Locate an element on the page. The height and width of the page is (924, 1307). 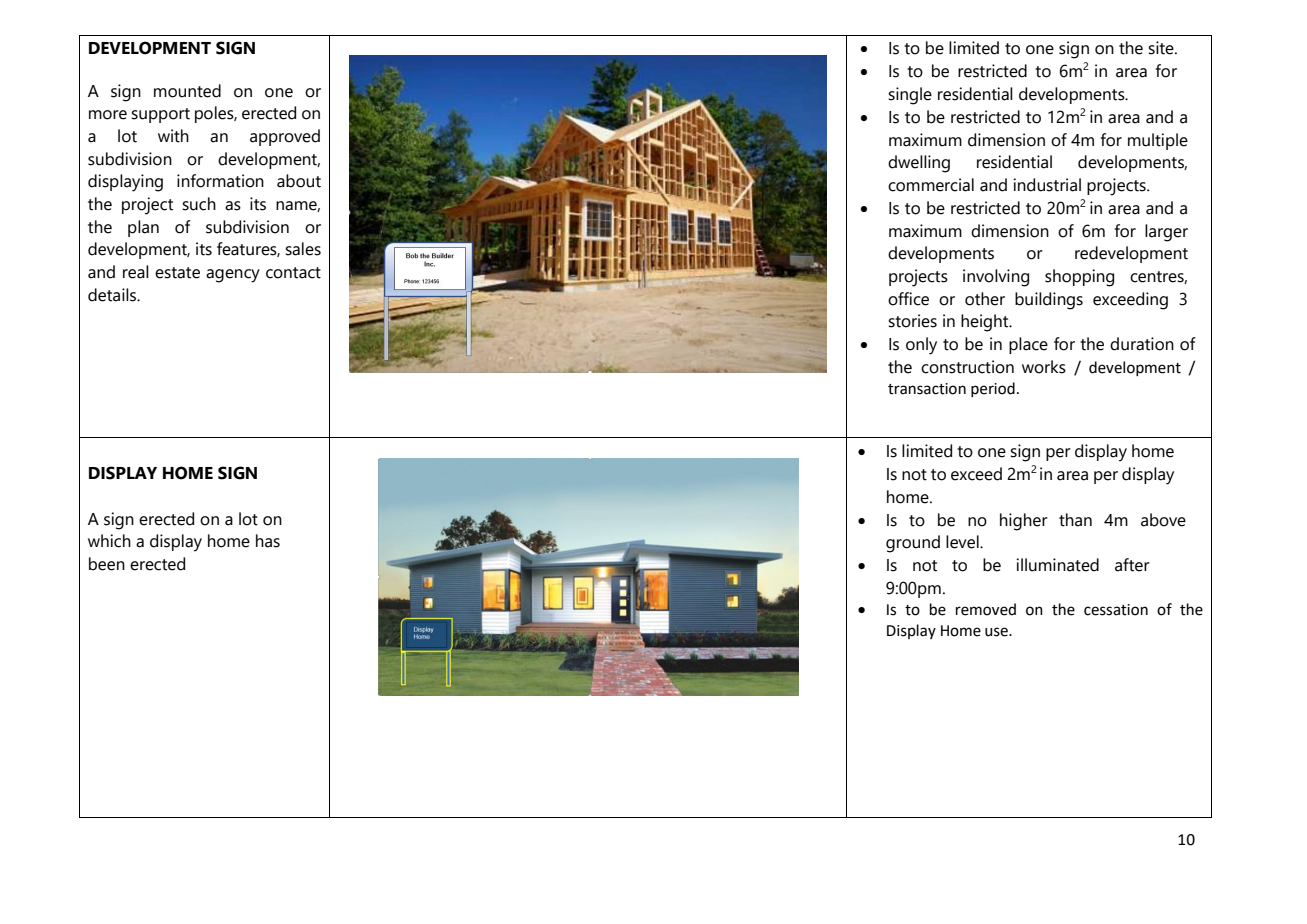
office is located at coordinates (908, 299).
